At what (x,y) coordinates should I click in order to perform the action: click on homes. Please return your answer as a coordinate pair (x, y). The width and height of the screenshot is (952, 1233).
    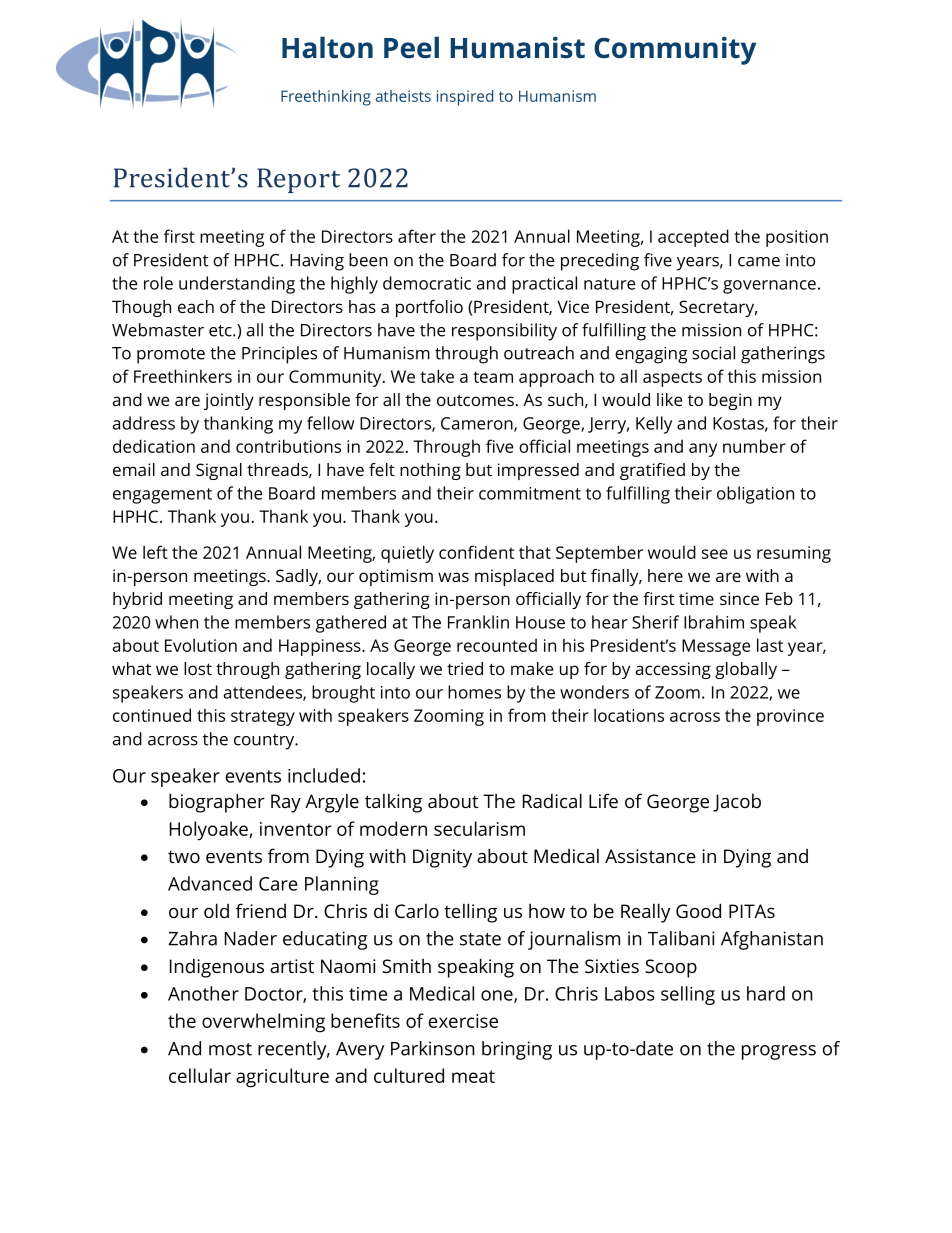
    Looking at the image, I should click on (474, 692).
